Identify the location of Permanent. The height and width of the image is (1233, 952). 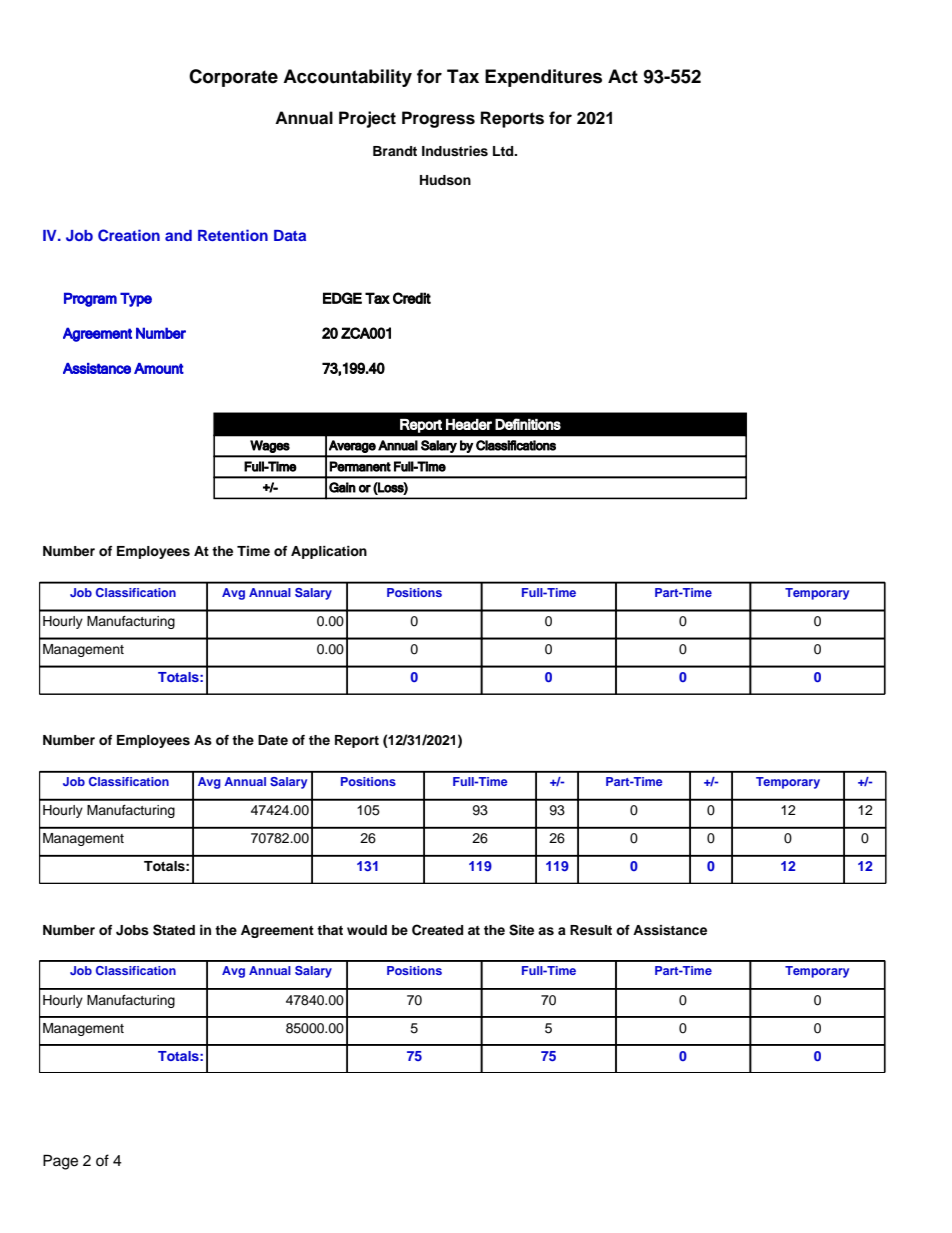
(360, 466).
